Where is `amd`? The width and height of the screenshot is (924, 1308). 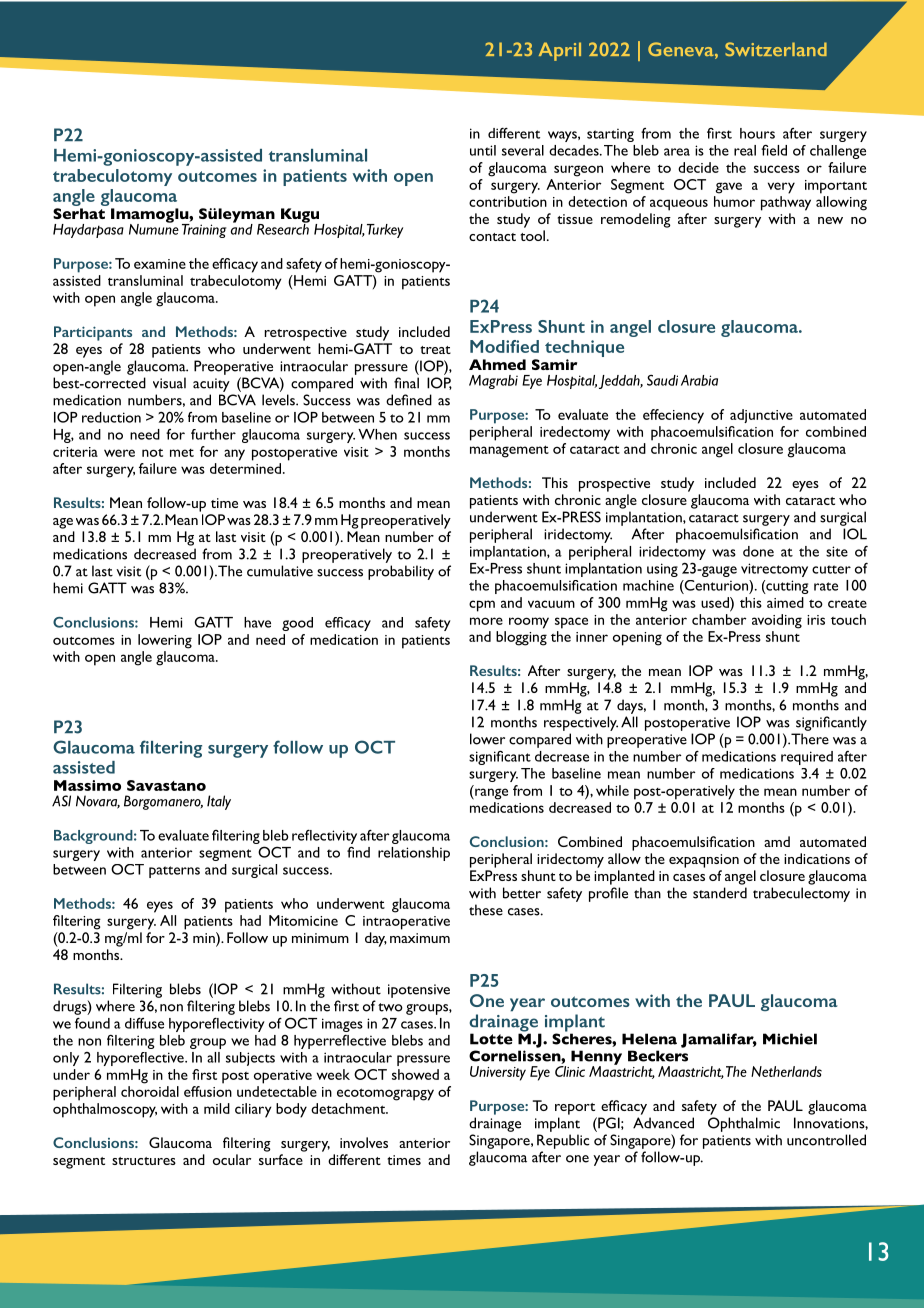 amd is located at coordinates (777, 841).
